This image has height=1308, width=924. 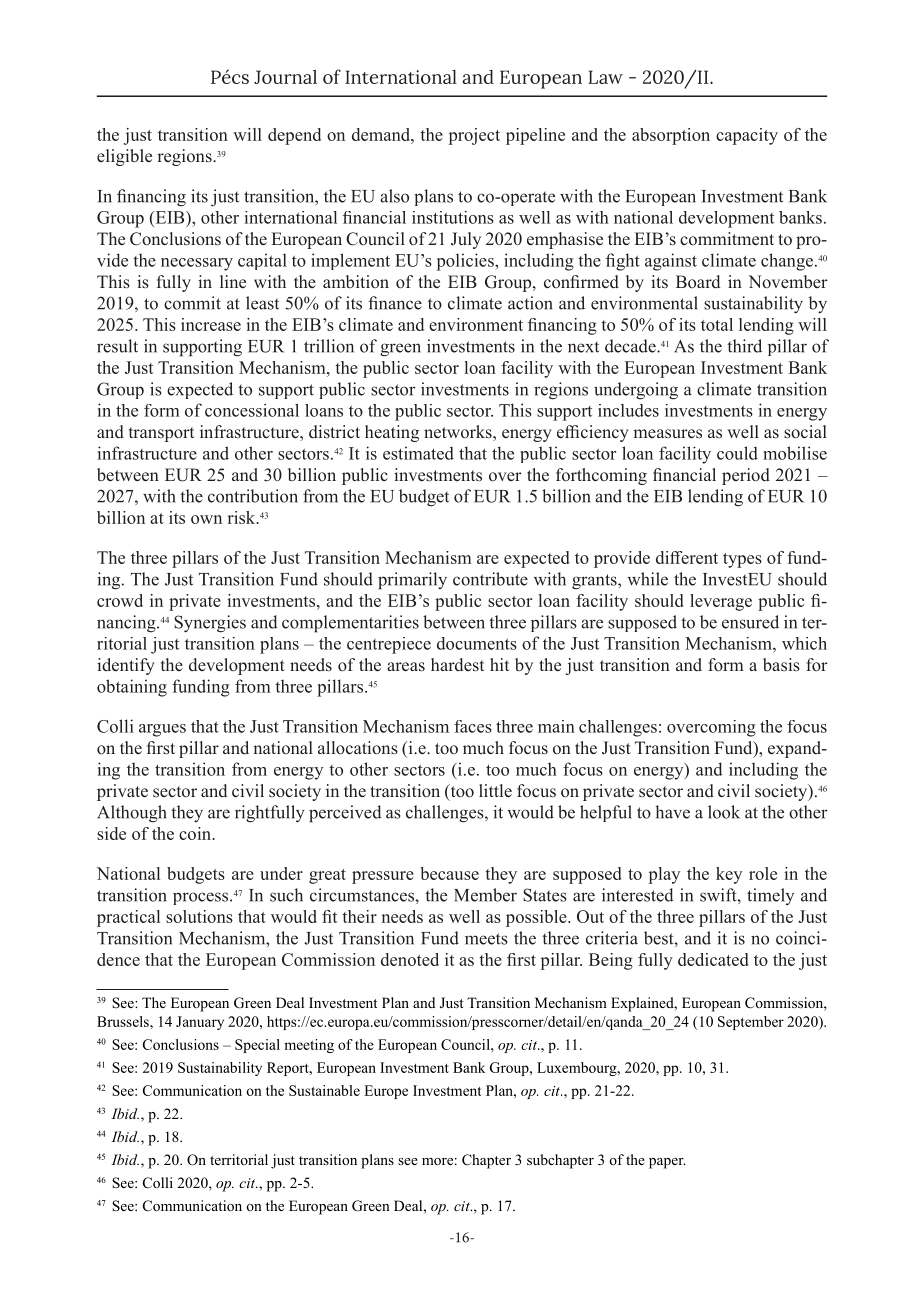 What do you see at coordinates (257, 1046) in the image?
I see `Special` at bounding box center [257, 1046].
